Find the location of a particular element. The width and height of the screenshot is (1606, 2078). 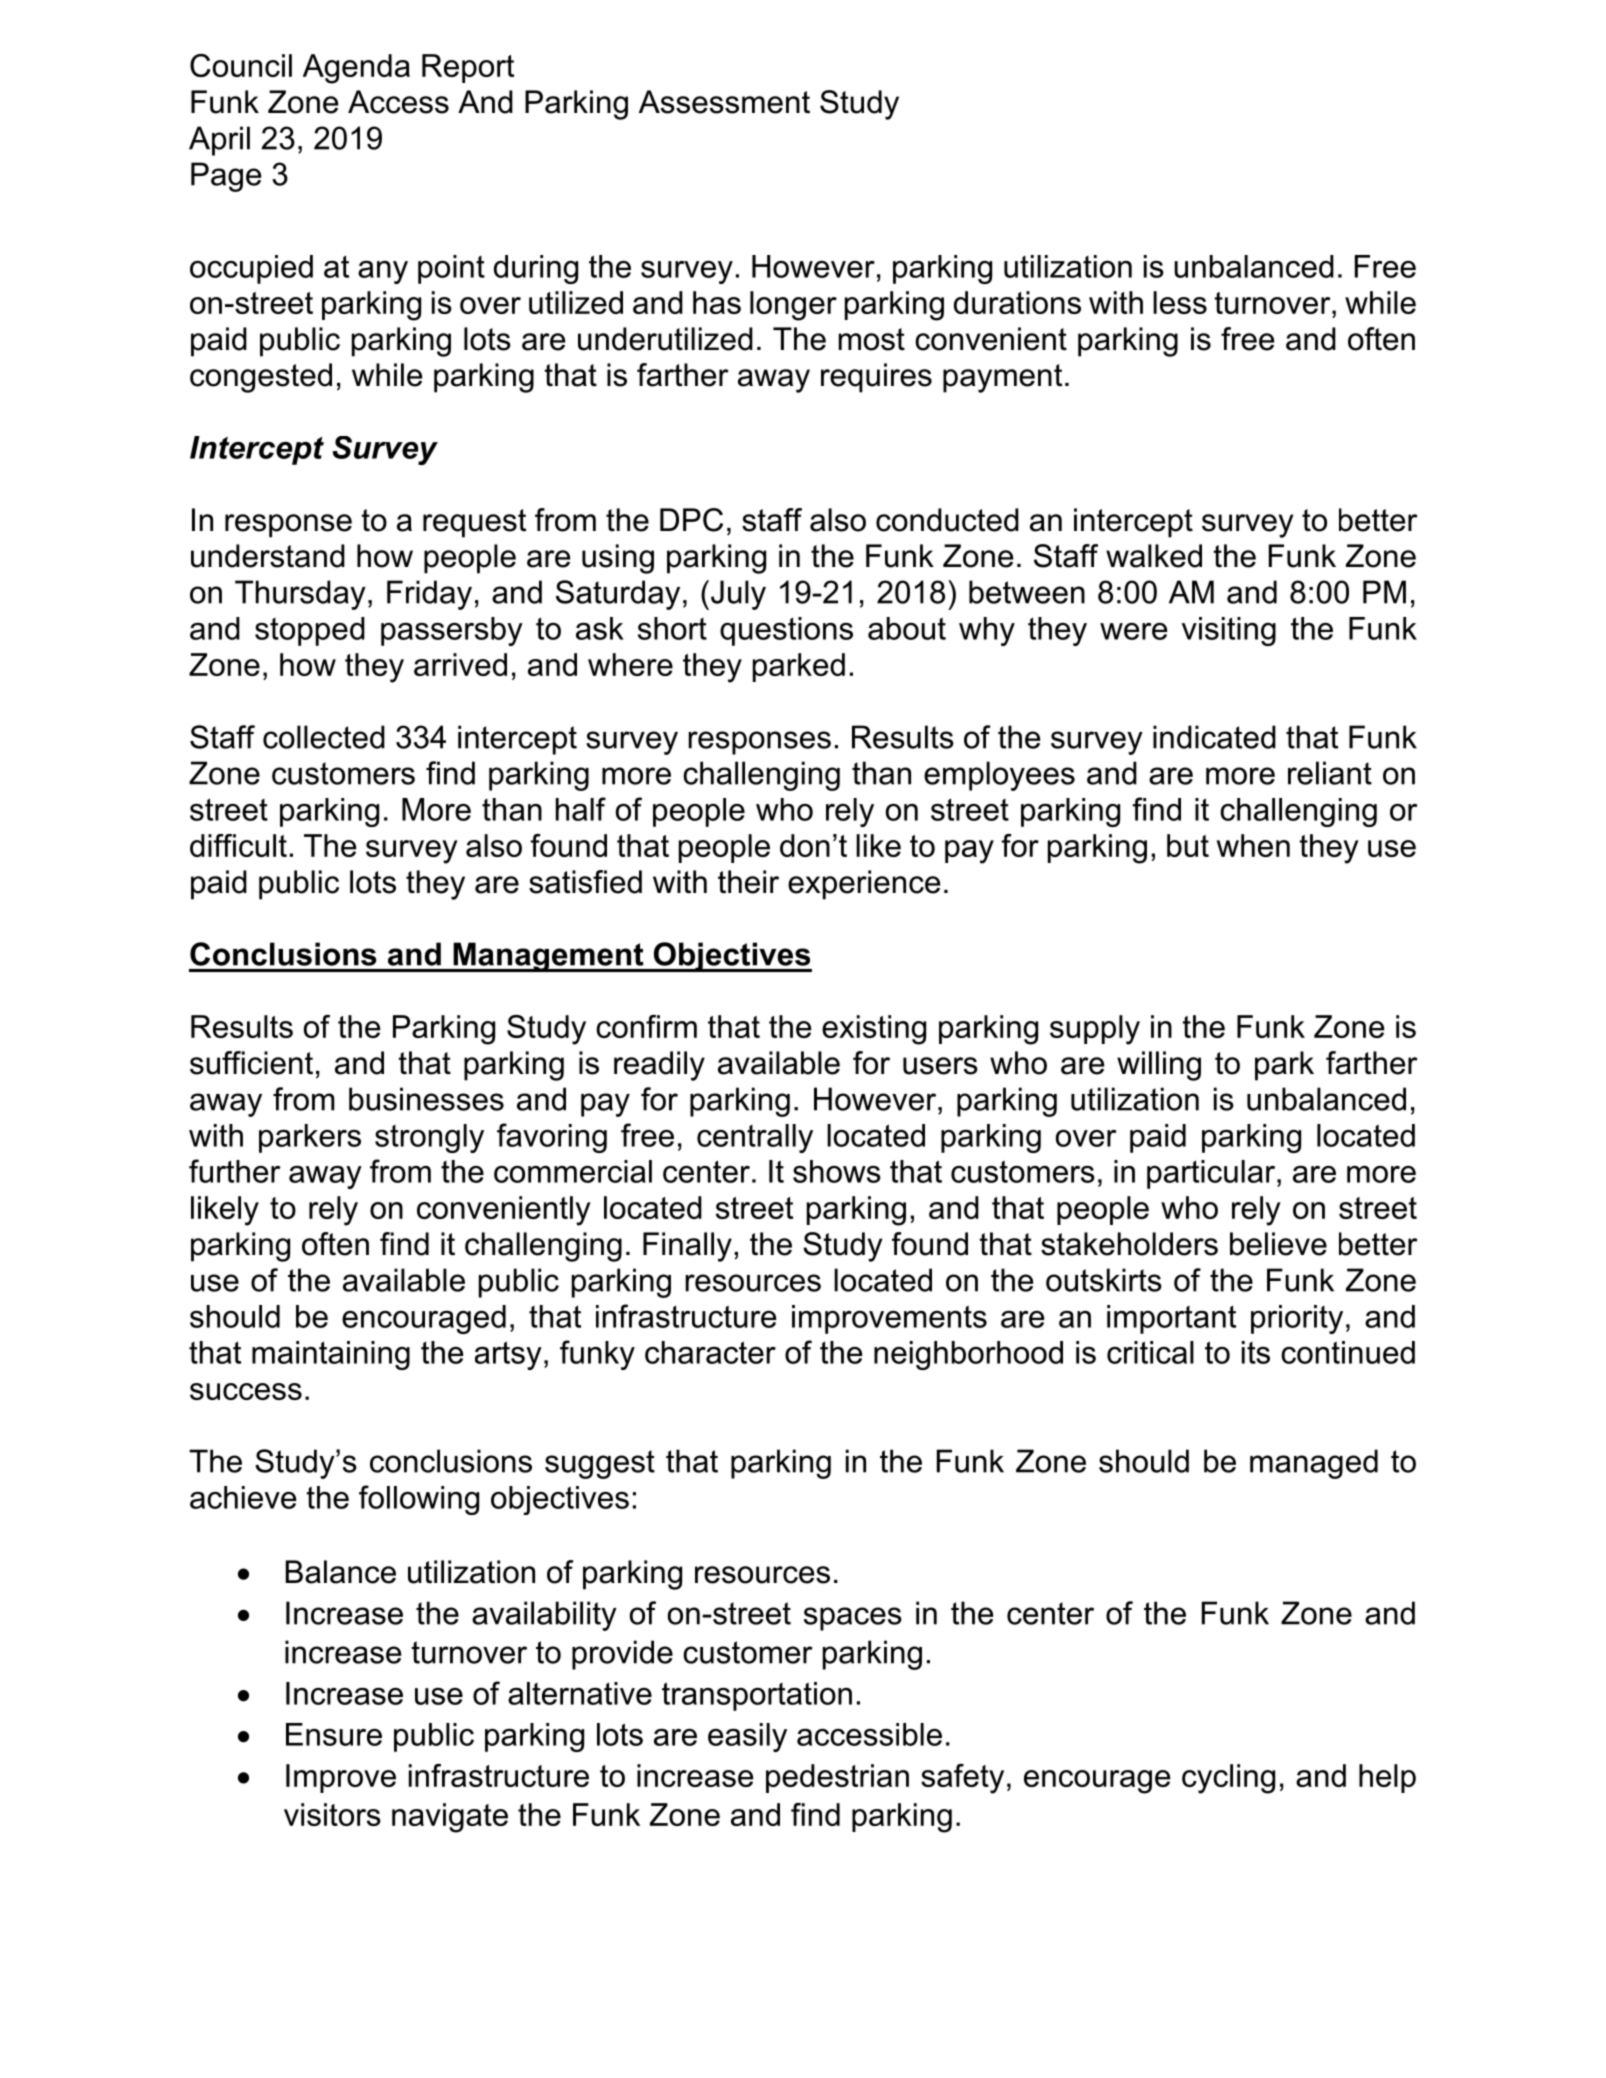

less is located at coordinates (1180, 302).
